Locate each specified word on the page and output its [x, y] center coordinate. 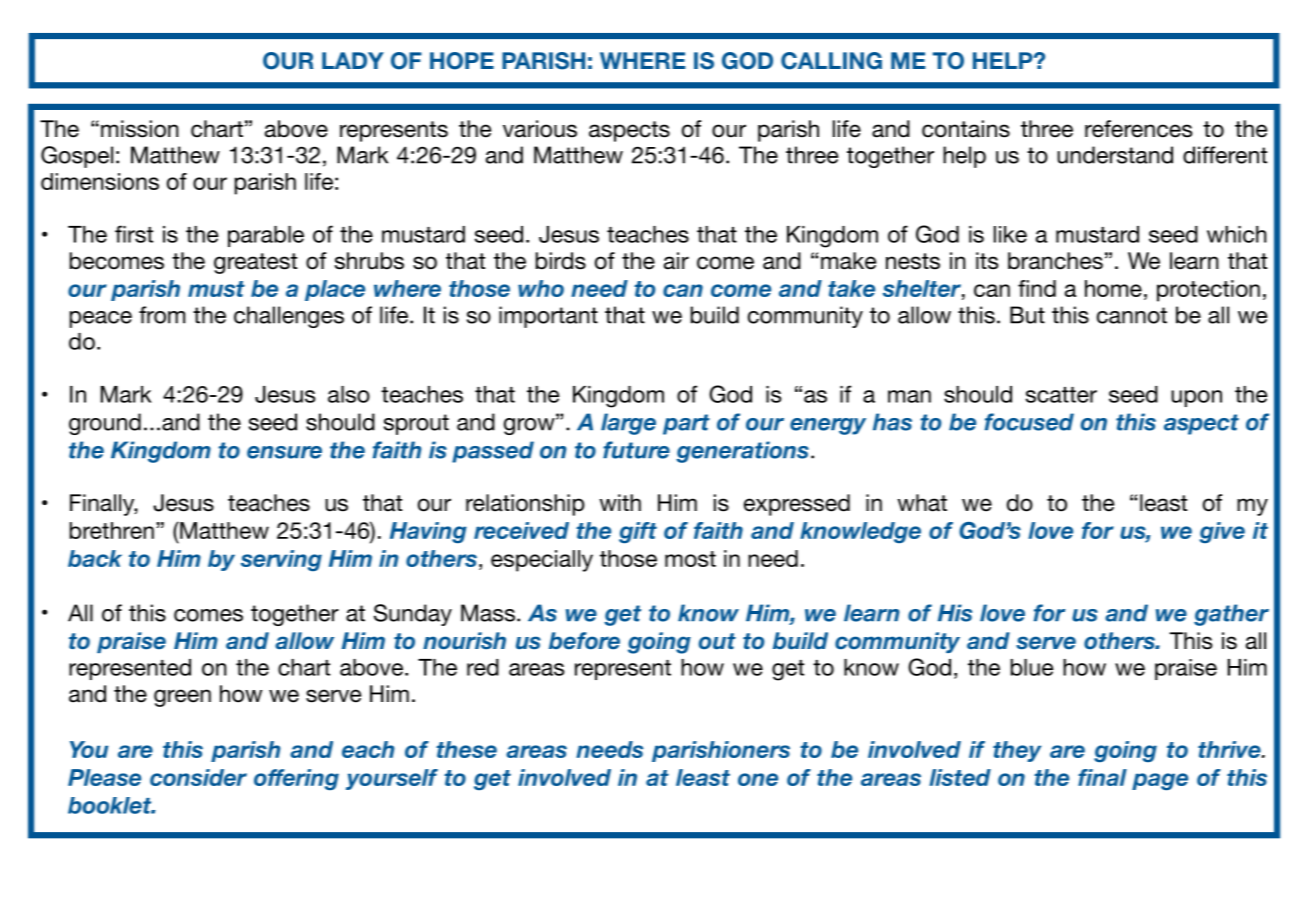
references [1138, 129]
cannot [1132, 315]
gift [638, 533]
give [1222, 532]
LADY [353, 60]
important [548, 317]
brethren [112, 530]
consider [198, 777]
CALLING [831, 61]
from [162, 315]
